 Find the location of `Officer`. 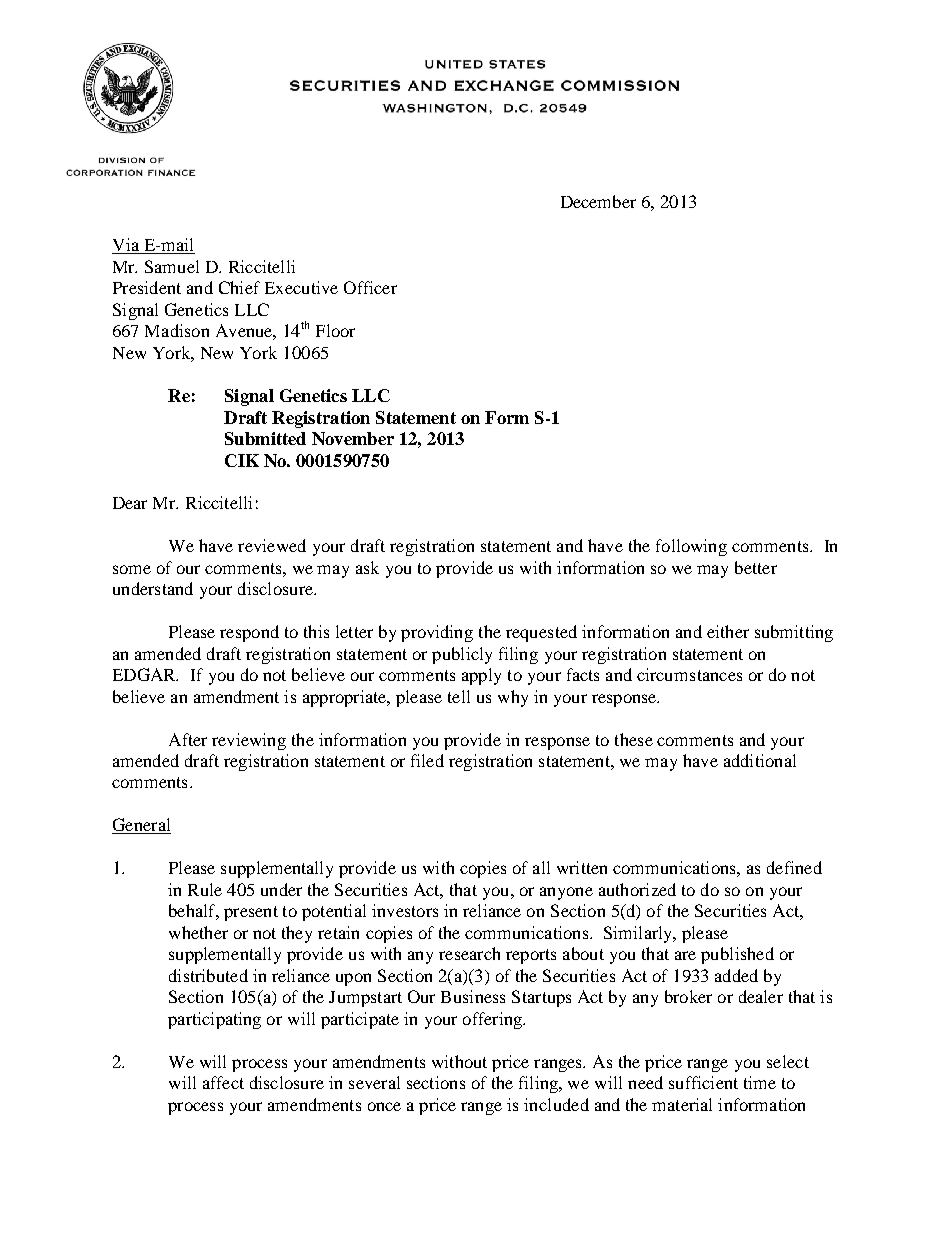

Officer is located at coordinates (370, 287).
